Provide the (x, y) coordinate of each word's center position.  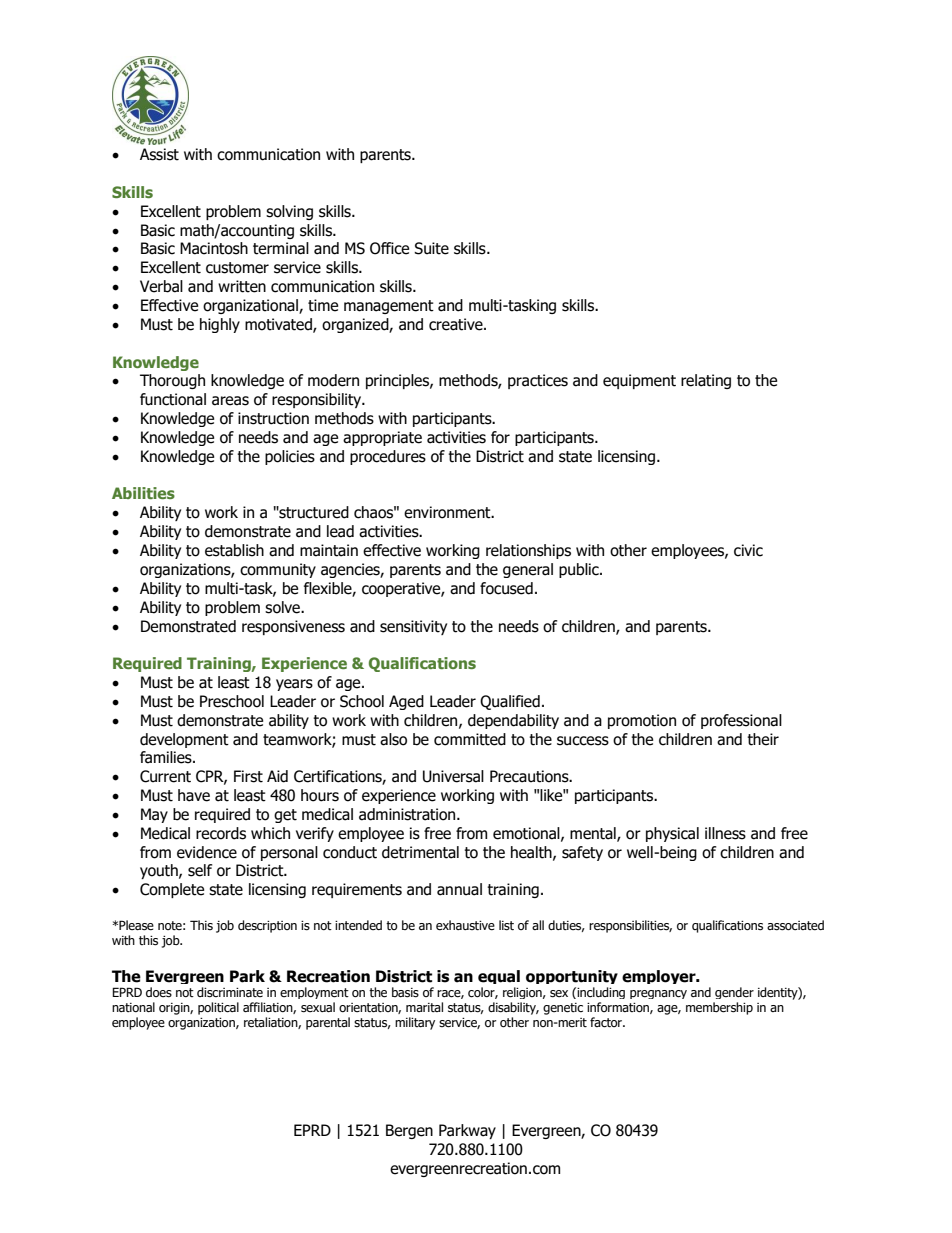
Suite (431, 248)
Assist (159, 154)
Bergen (409, 1131)
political (218, 1008)
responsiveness (293, 627)
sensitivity (413, 627)
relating (706, 381)
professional (741, 721)
